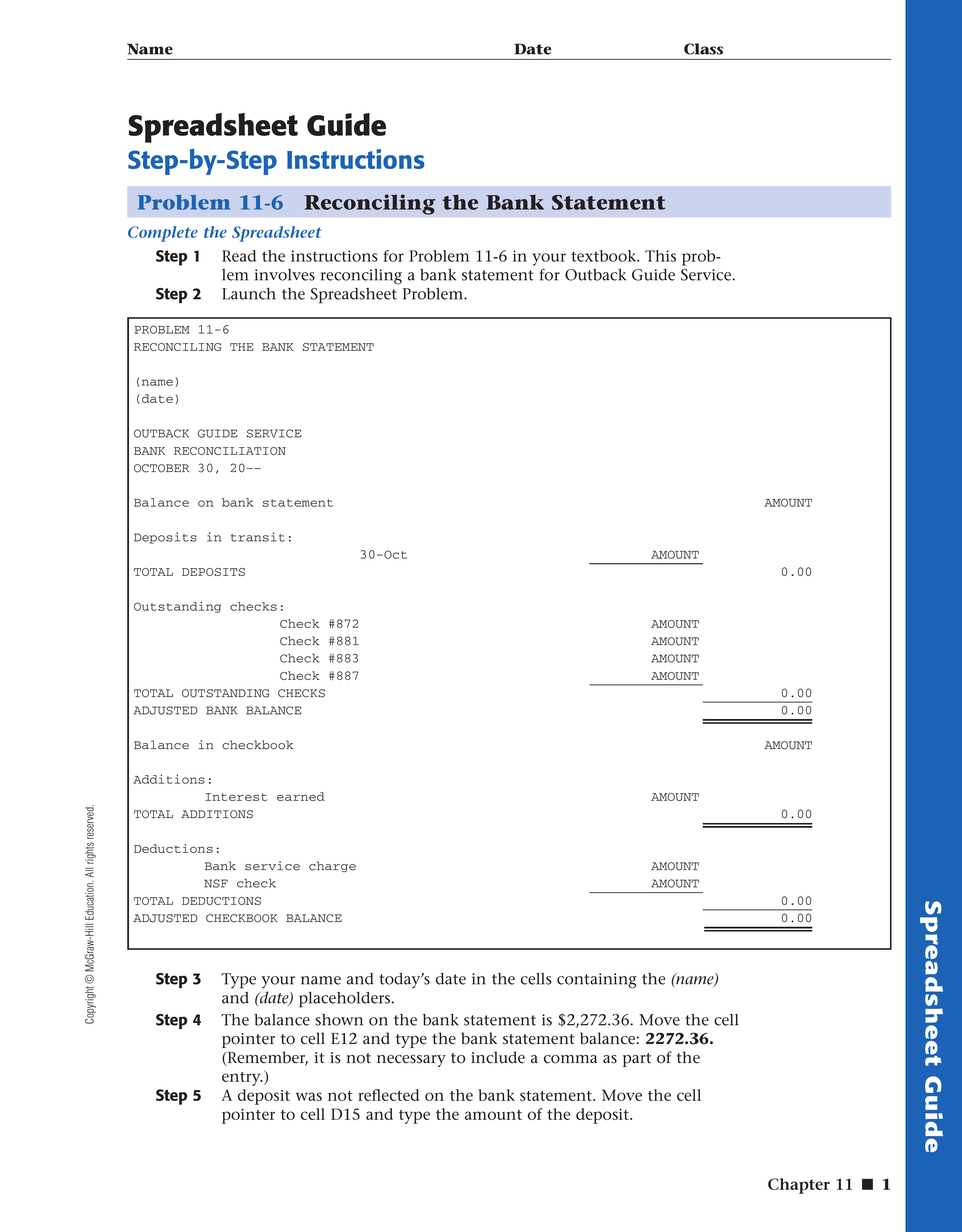 The image size is (962, 1232). Describe the element at coordinates (242, 1079) in the document. I see `entry` at that location.
